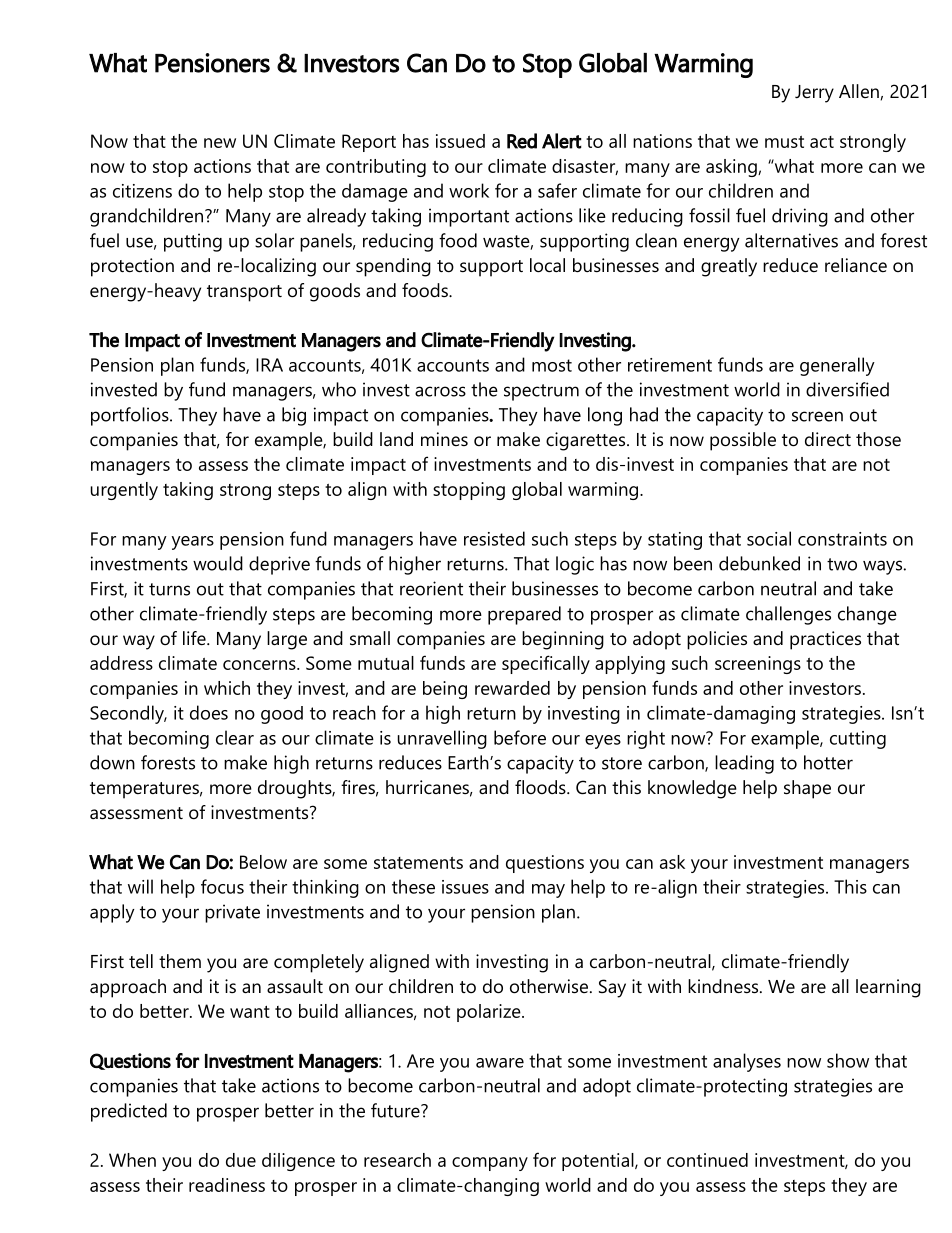  What do you see at coordinates (241, 1160) in the screenshot?
I see `due` at bounding box center [241, 1160].
